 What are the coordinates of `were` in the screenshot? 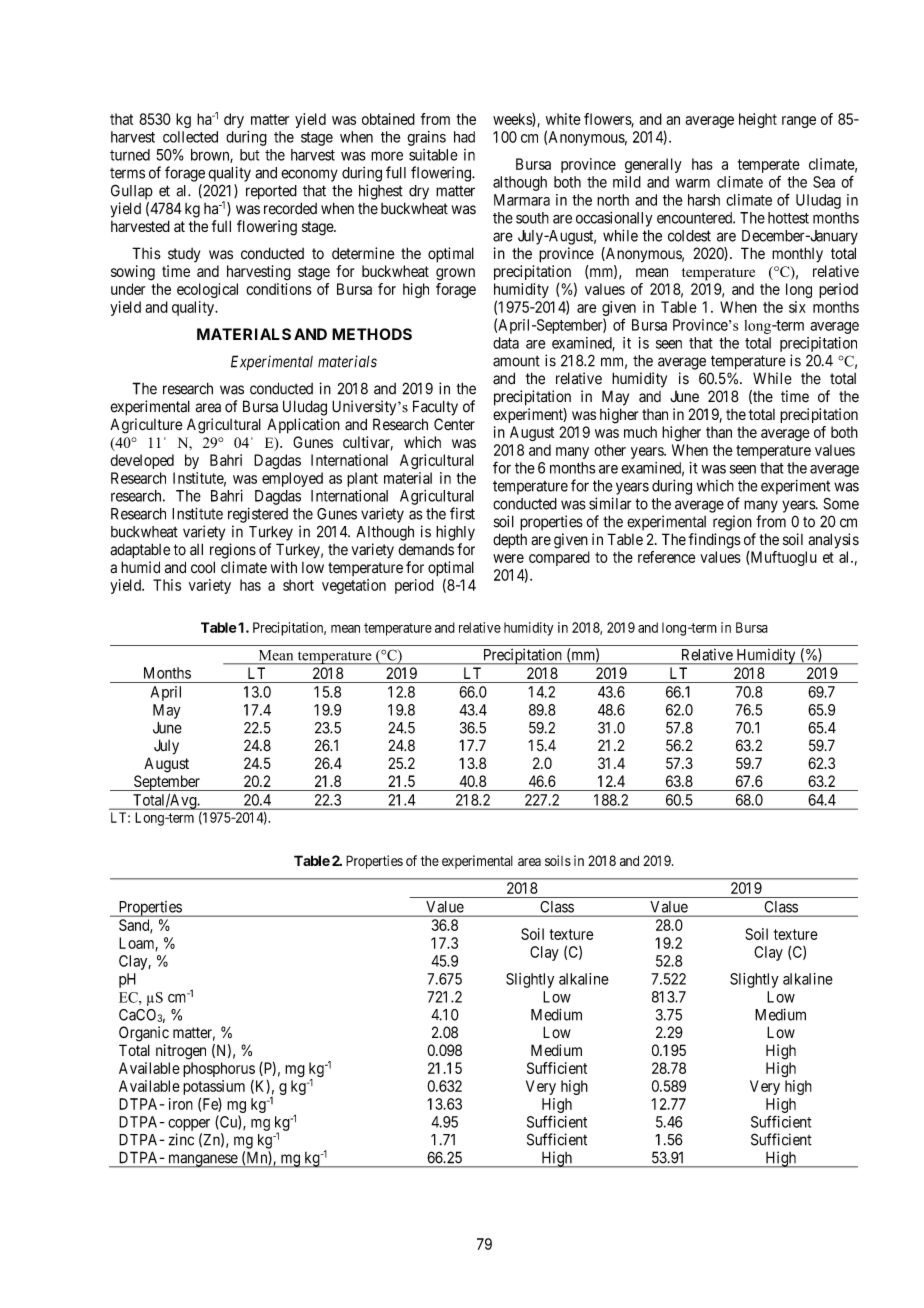 It's located at (508, 558).
